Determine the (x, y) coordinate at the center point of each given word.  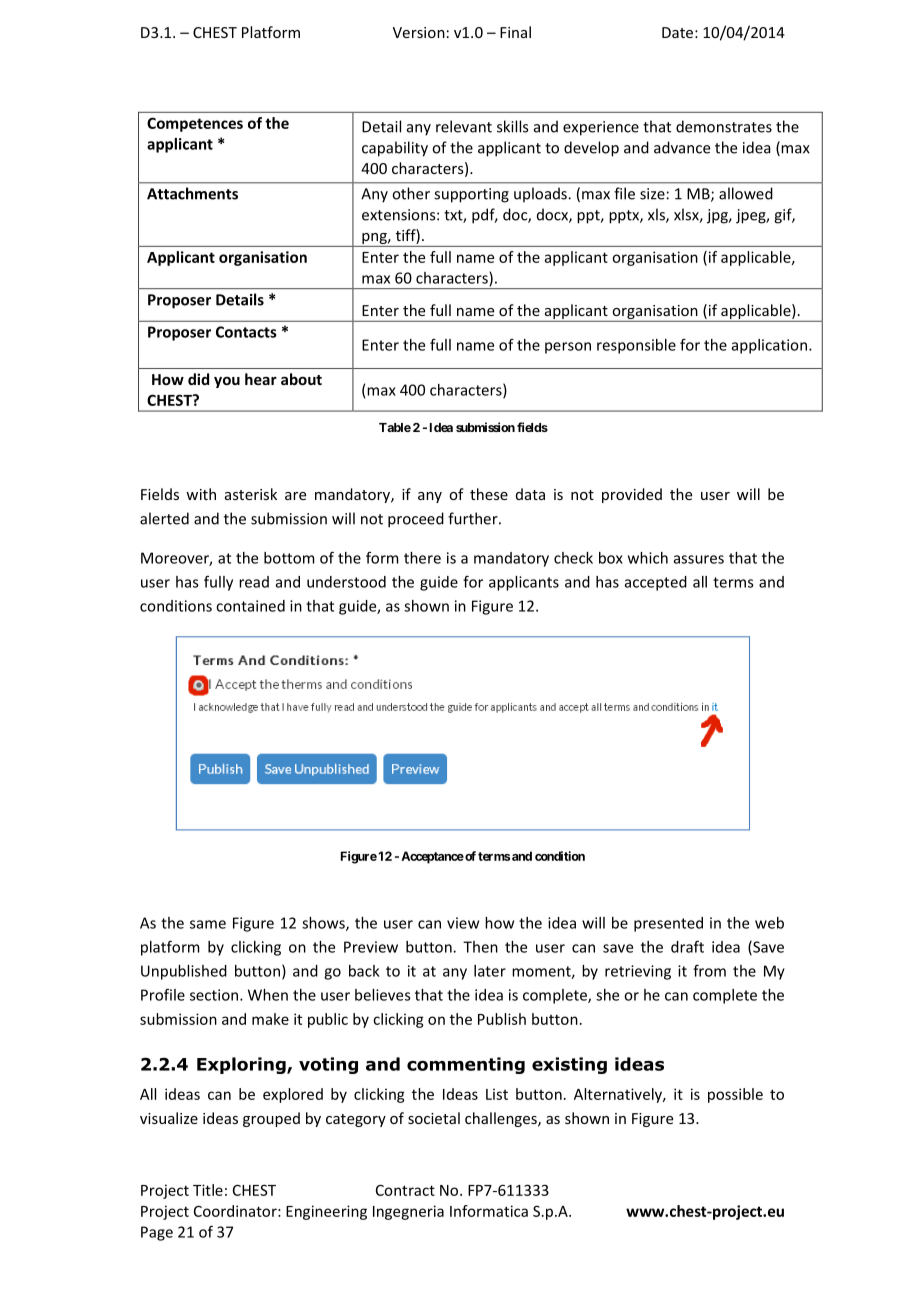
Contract (405, 1190)
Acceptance (432, 857)
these (489, 494)
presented (668, 924)
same (208, 924)
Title (208, 1190)
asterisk (251, 494)
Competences (195, 124)
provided (632, 495)
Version (419, 32)
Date (677, 32)
